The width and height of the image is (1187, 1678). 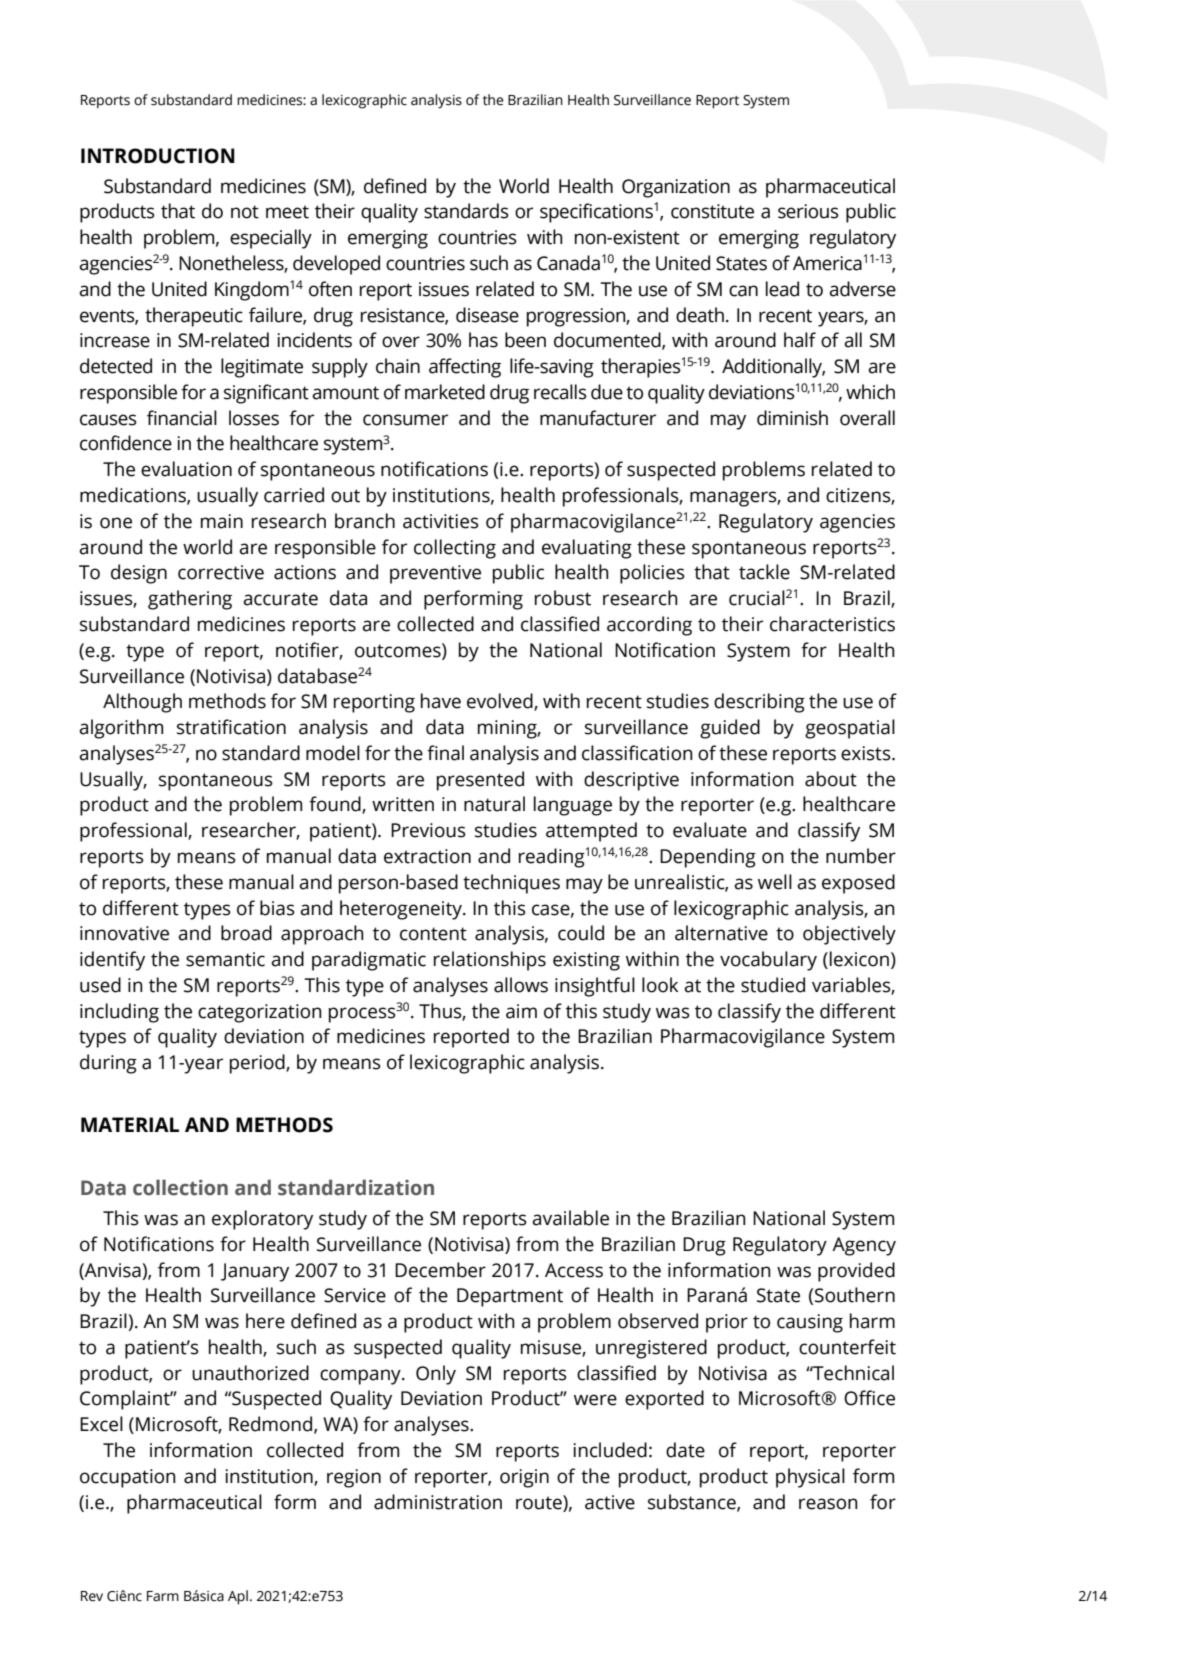 What do you see at coordinates (158, 156) in the image?
I see `INTRODUCTION` at bounding box center [158, 156].
